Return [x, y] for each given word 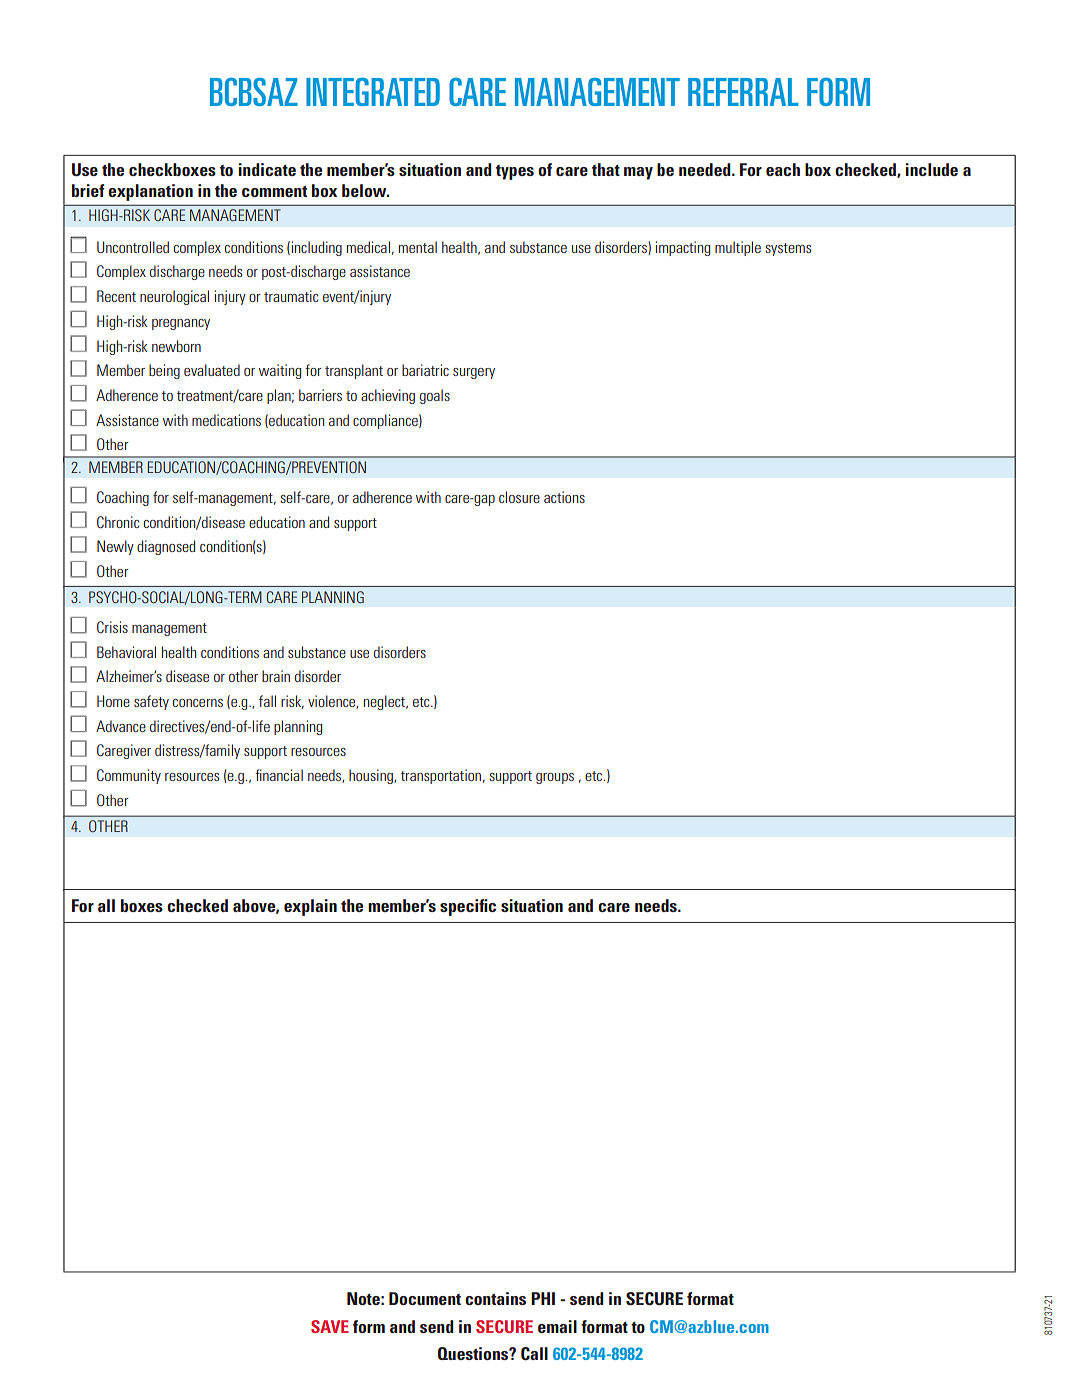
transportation [442, 776]
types [515, 172]
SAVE [330, 1326]
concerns [198, 703]
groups [555, 778]
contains [495, 1298]
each [783, 169]
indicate [267, 169]
